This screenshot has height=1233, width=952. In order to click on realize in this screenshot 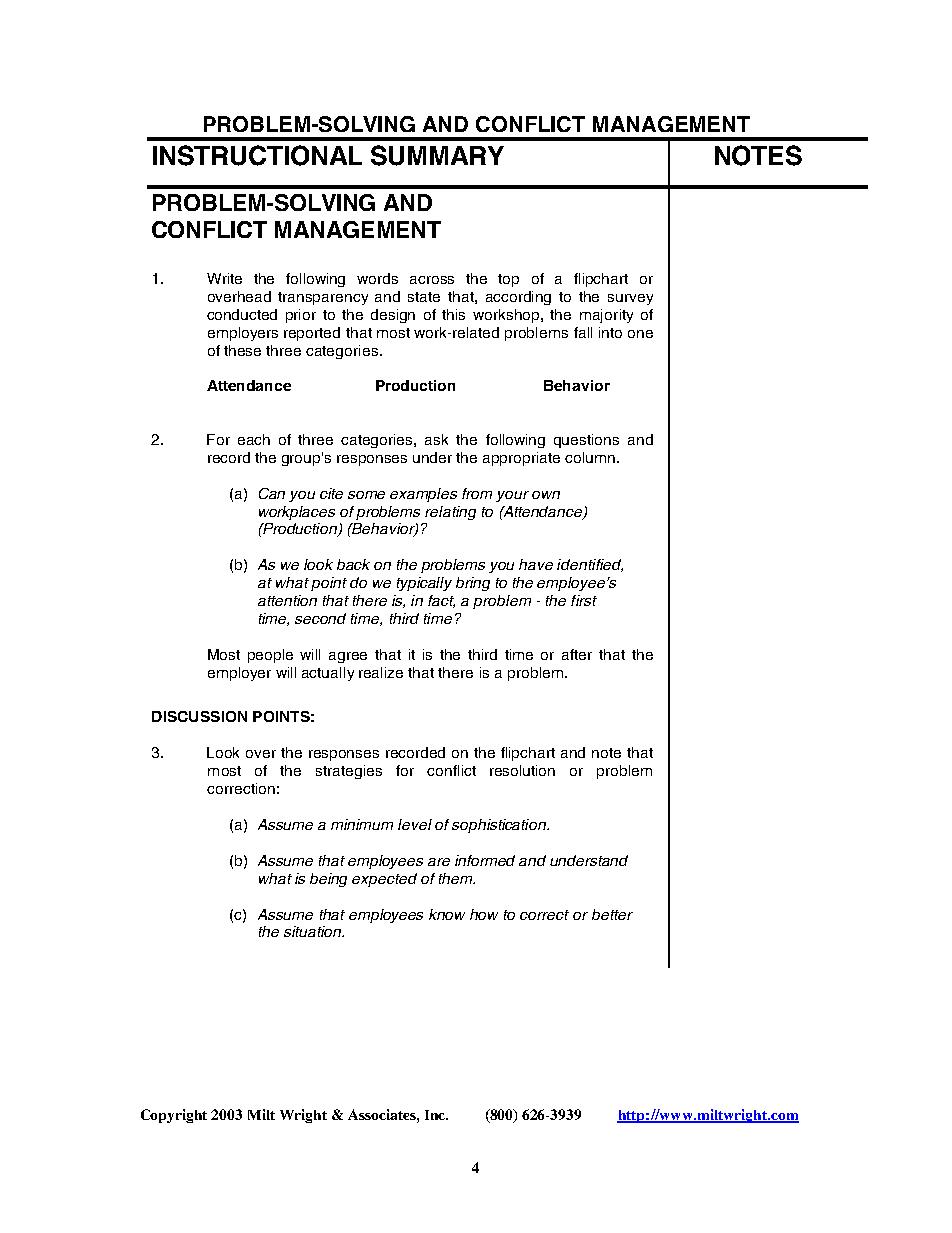, I will do `click(381, 672)`.
